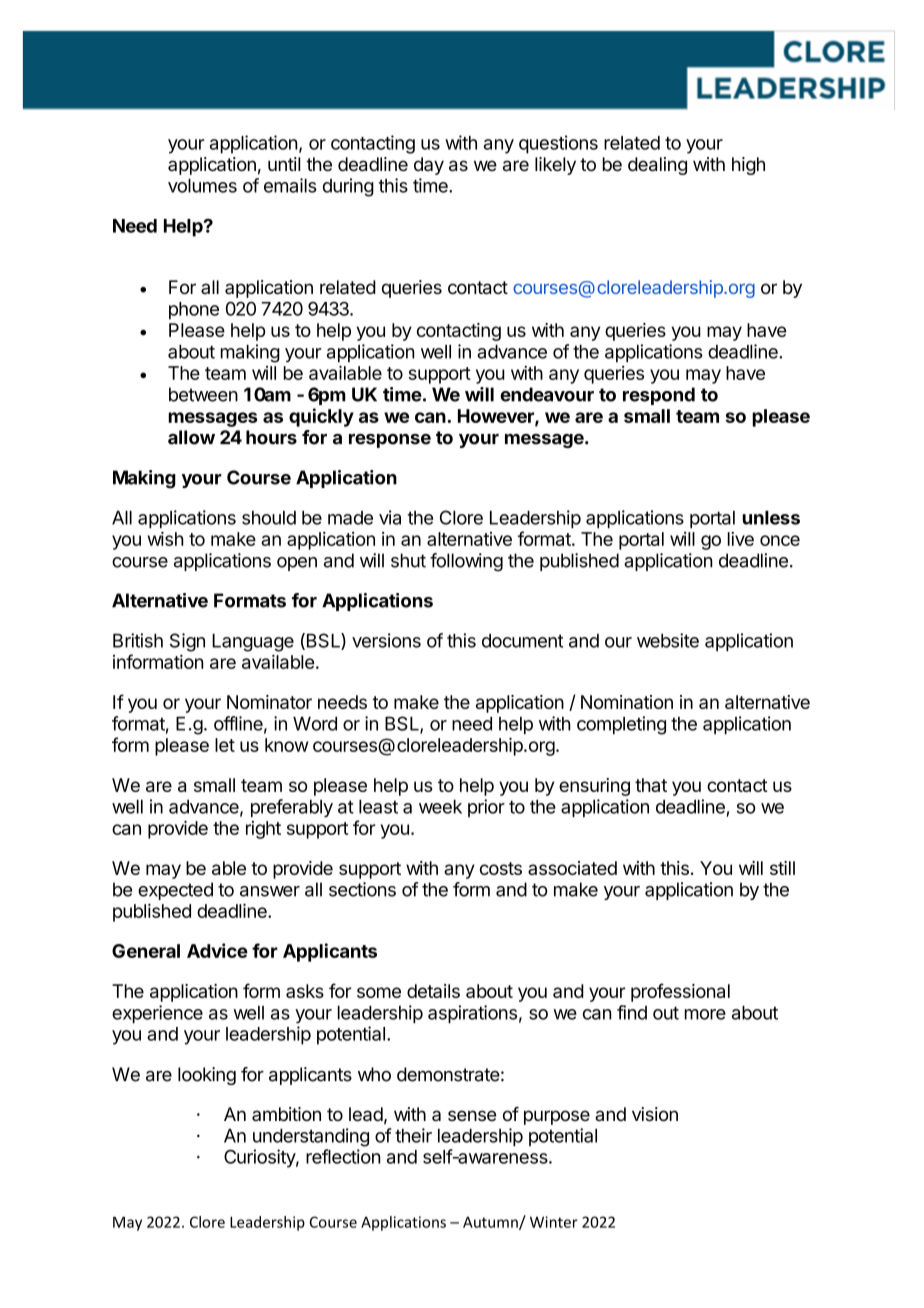 Image resolution: width=924 pixels, height=1308 pixels. Describe the element at coordinates (187, 642) in the document. I see `Sign` at that location.
